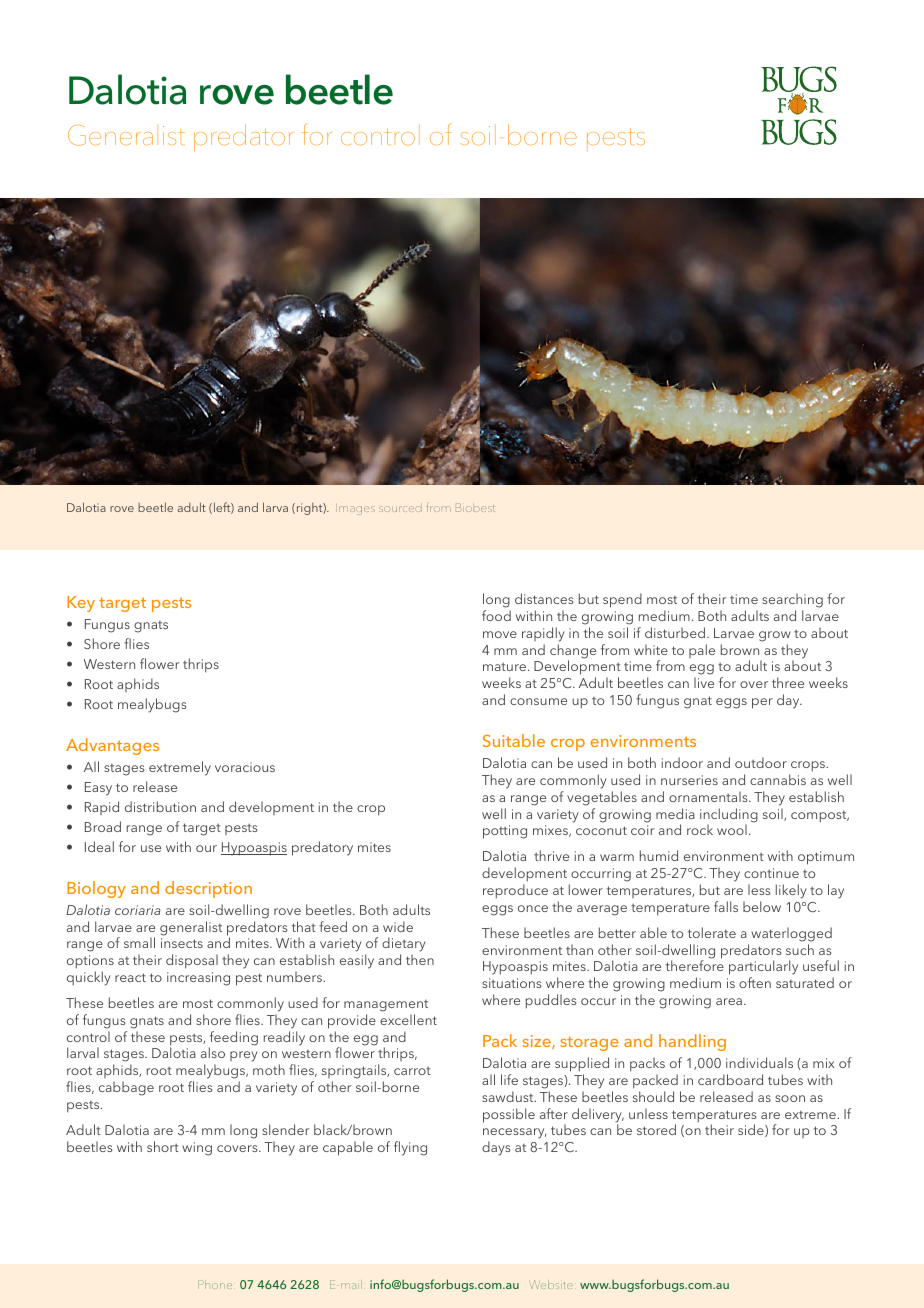 Image resolution: width=924 pixels, height=1308 pixels. What do you see at coordinates (215, 1284) in the screenshot?
I see `Phone` at bounding box center [215, 1284].
